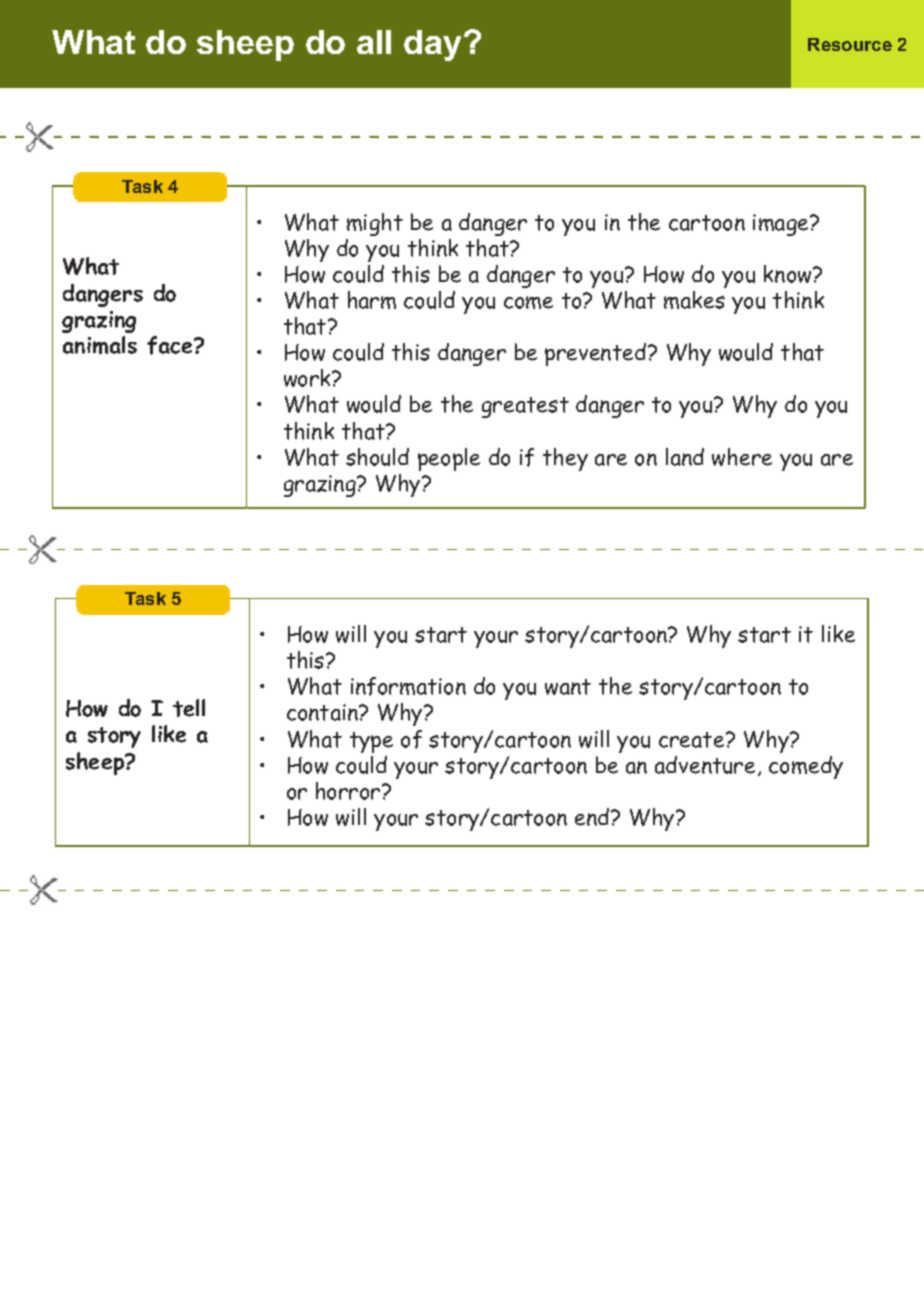 The width and height of the page is (924, 1308). What do you see at coordinates (189, 708) in the page?
I see `tell` at bounding box center [189, 708].
